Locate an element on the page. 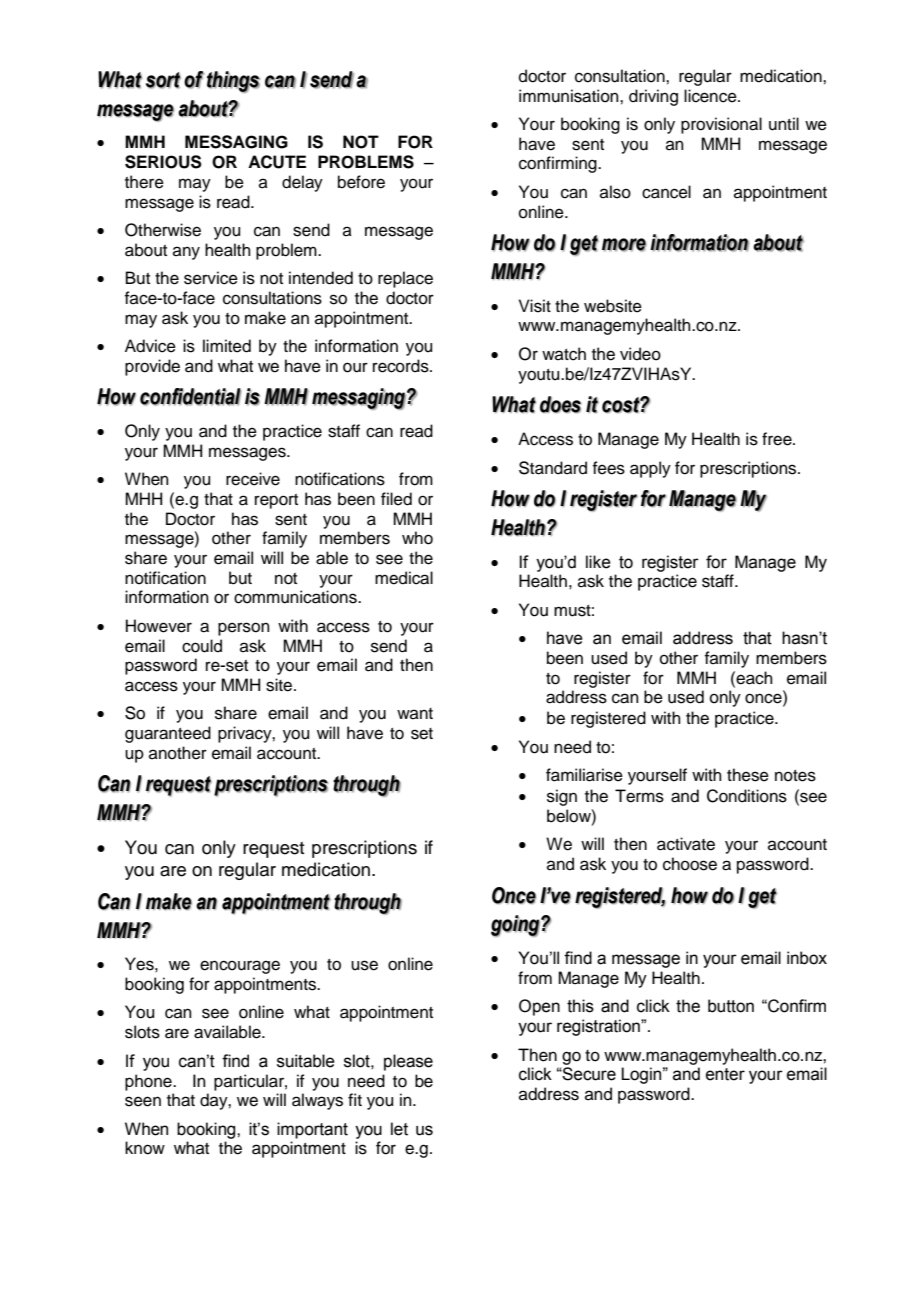  let is located at coordinates (399, 1129).
